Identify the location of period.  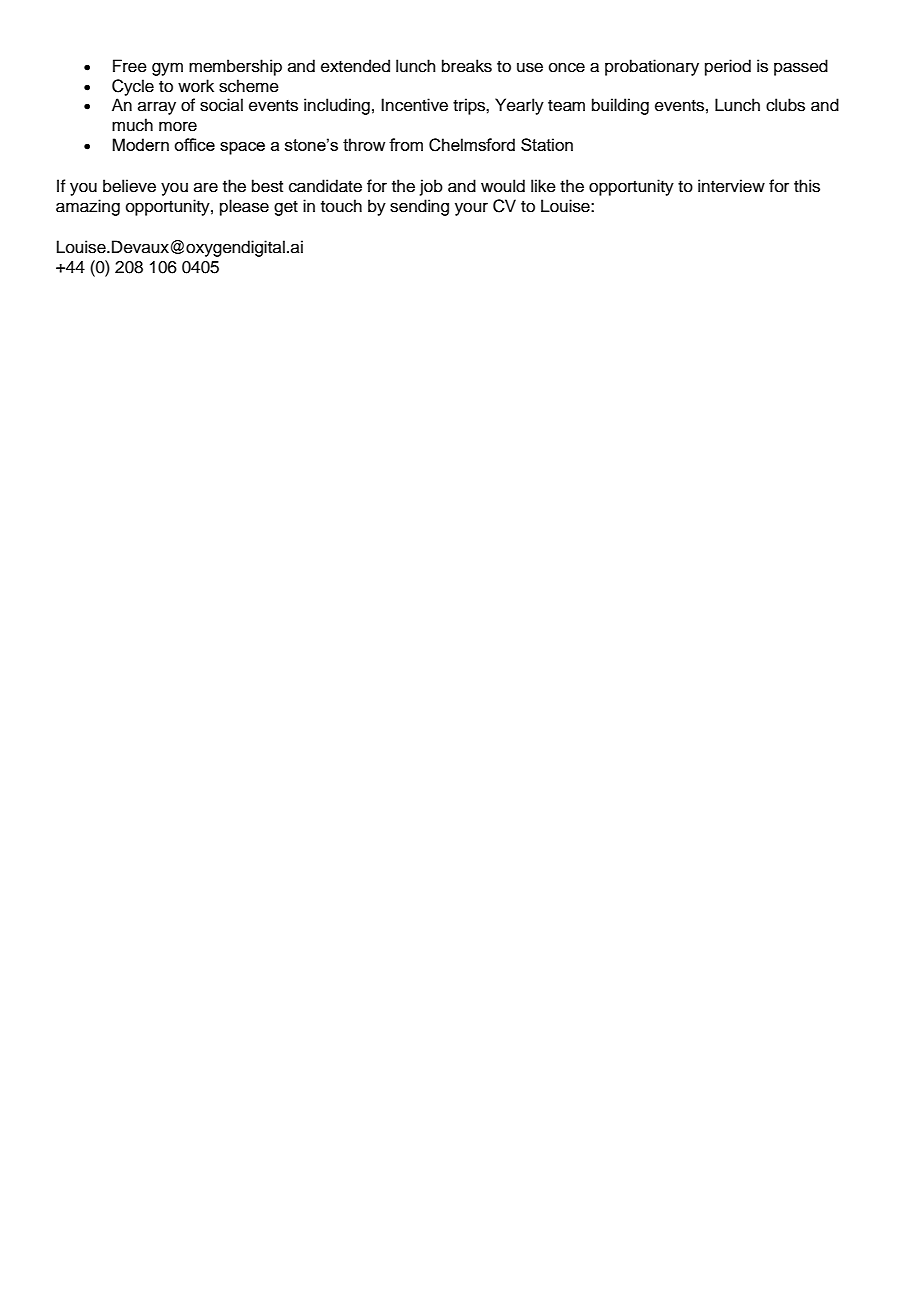
(728, 67).
